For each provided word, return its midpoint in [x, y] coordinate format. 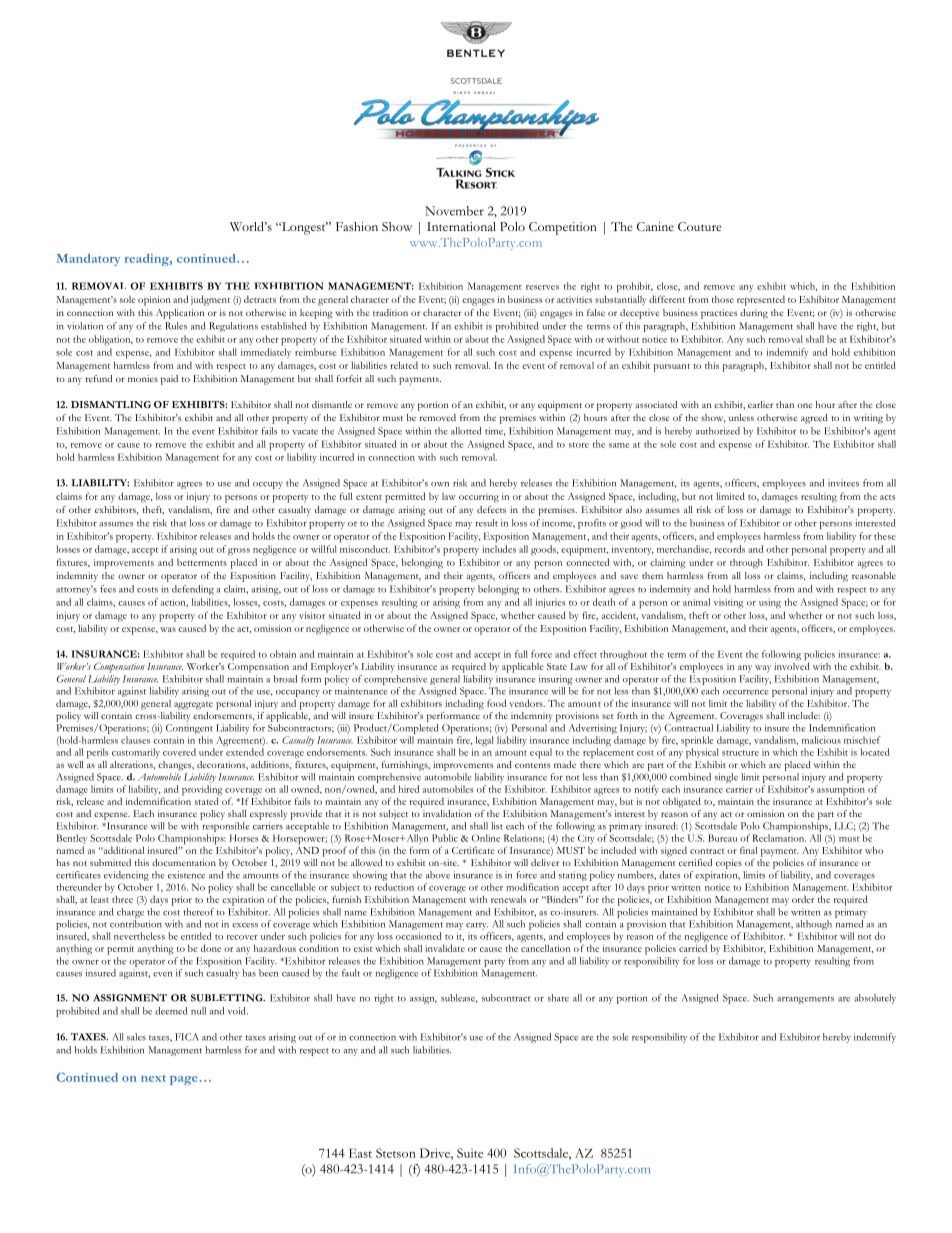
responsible [225, 827]
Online [486, 838]
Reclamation [779, 838]
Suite [470, 1153]
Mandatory [88, 260]
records [730, 549]
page [184, 1080]
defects [491, 509]
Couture [699, 226]
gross [239, 552]
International [461, 226]
